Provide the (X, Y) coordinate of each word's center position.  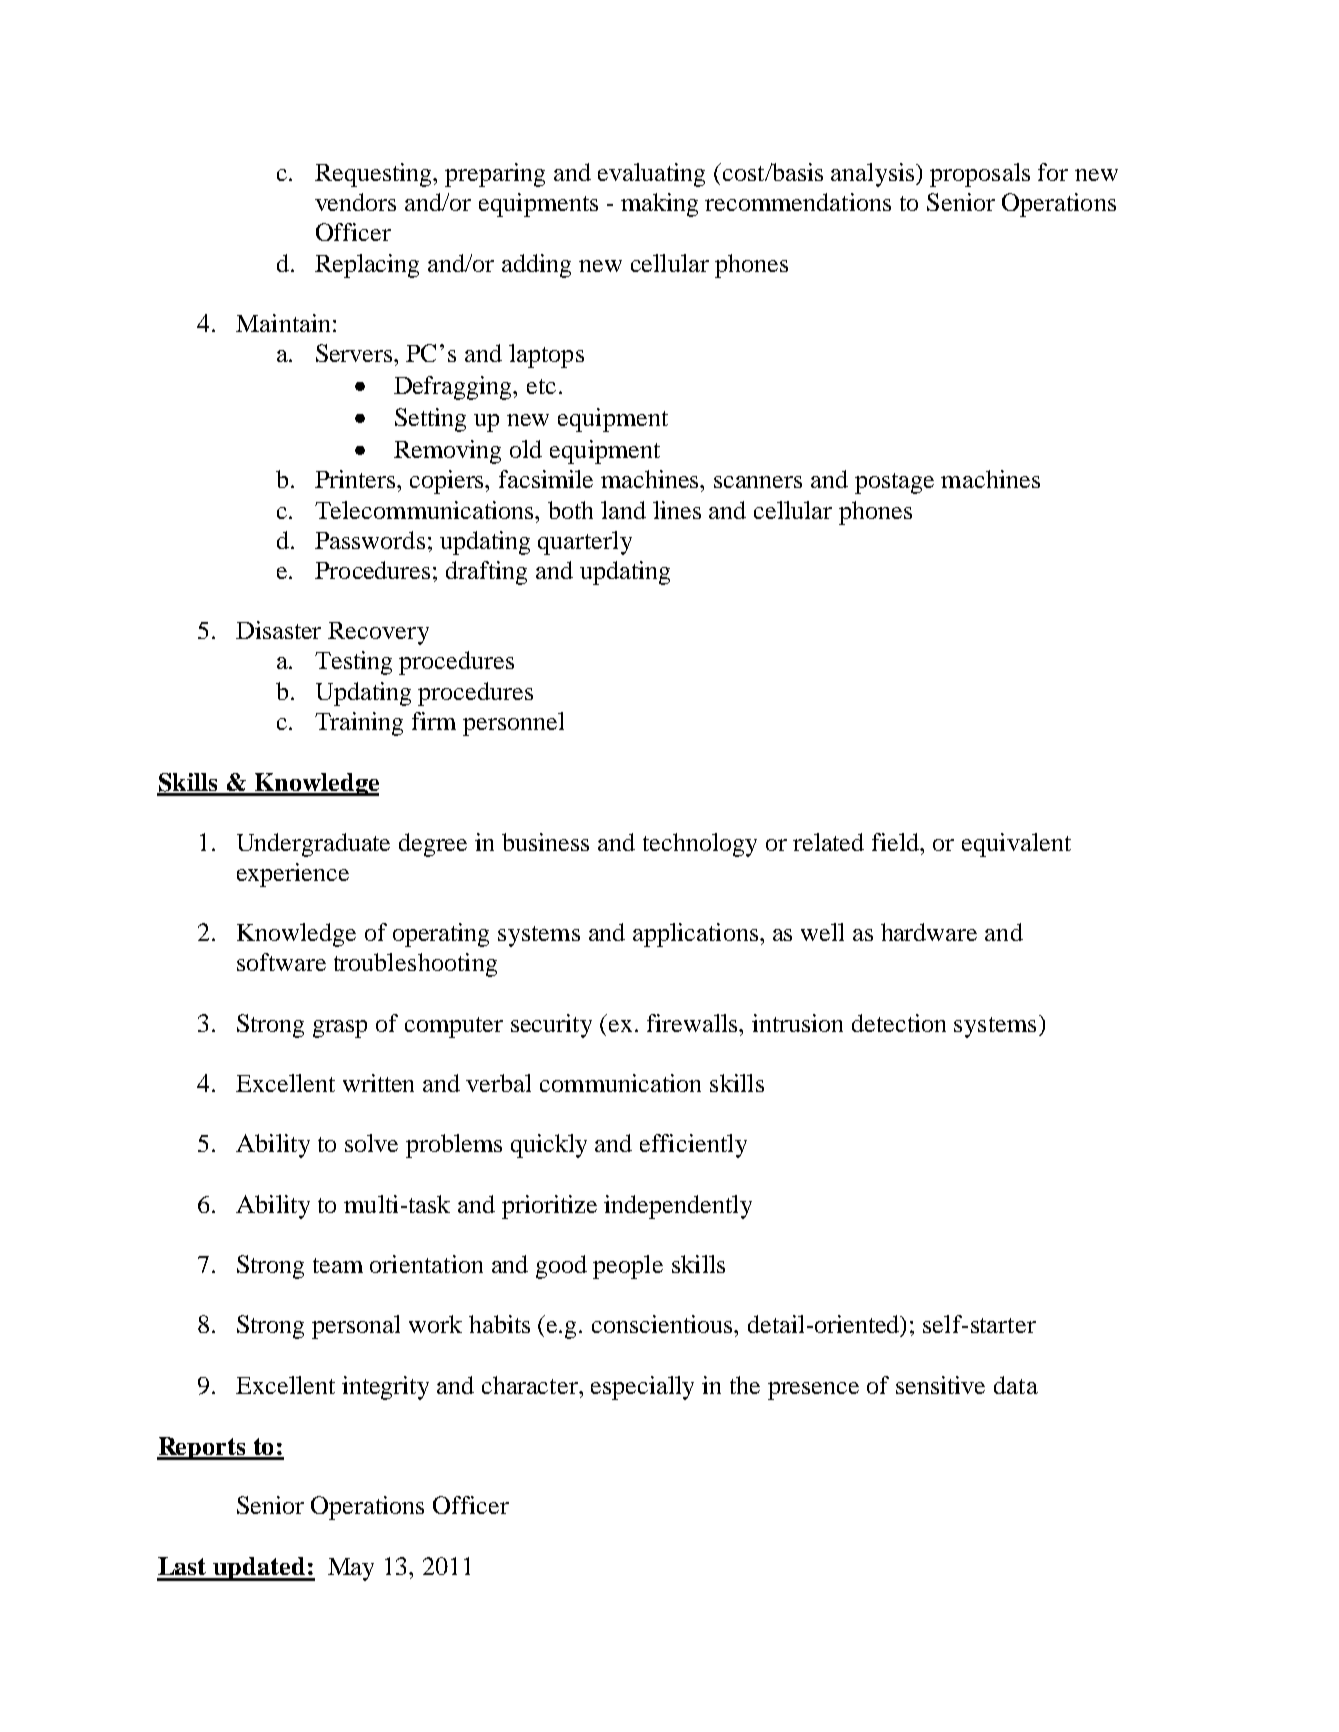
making (659, 205)
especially (642, 1388)
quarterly (585, 543)
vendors (355, 202)
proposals (980, 175)
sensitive (940, 1385)
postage (894, 483)
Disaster (278, 630)
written (378, 1083)
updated (260, 1569)
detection (899, 1023)
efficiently (693, 1146)
